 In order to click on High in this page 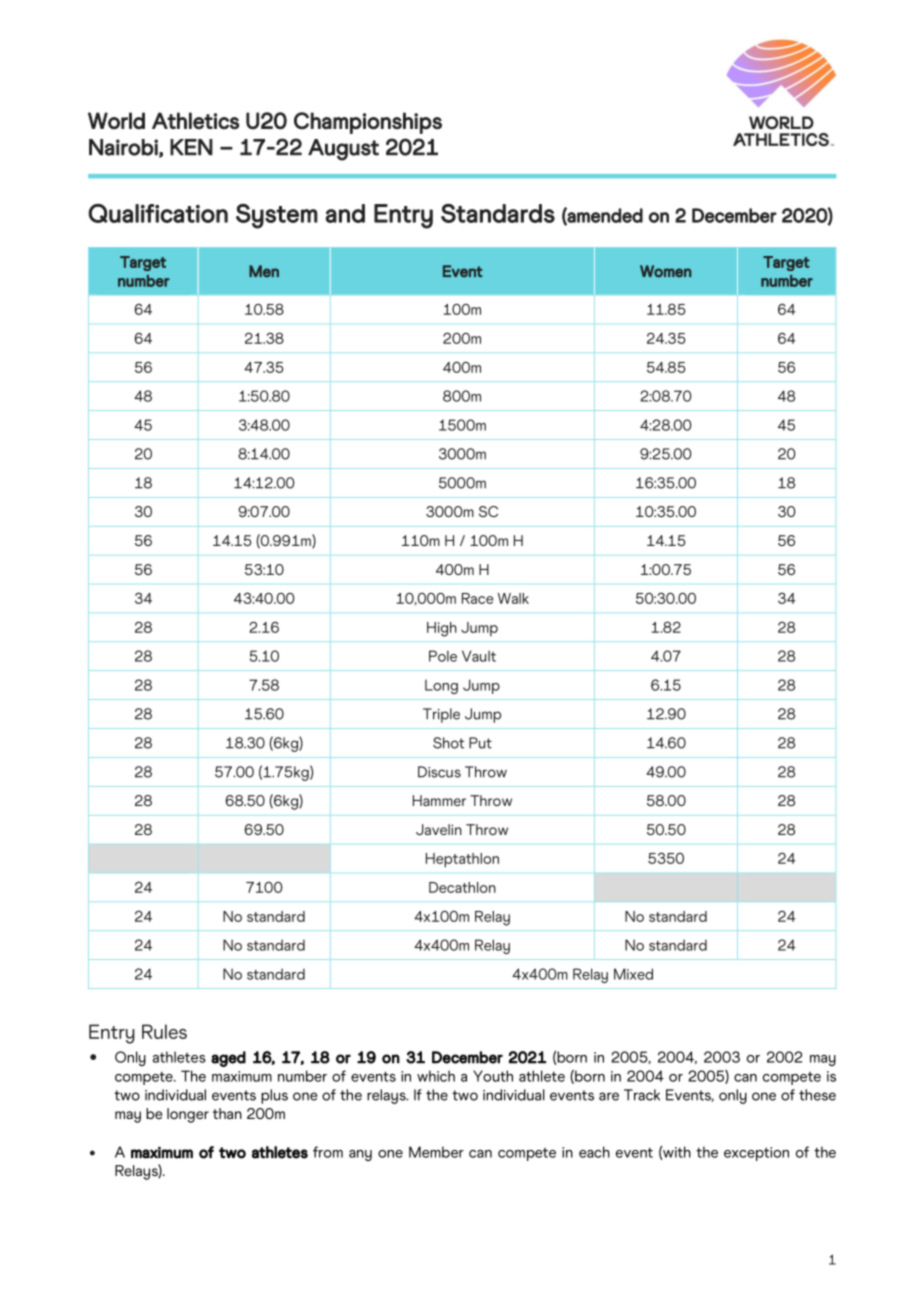, I will do `click(442, 629)`.
